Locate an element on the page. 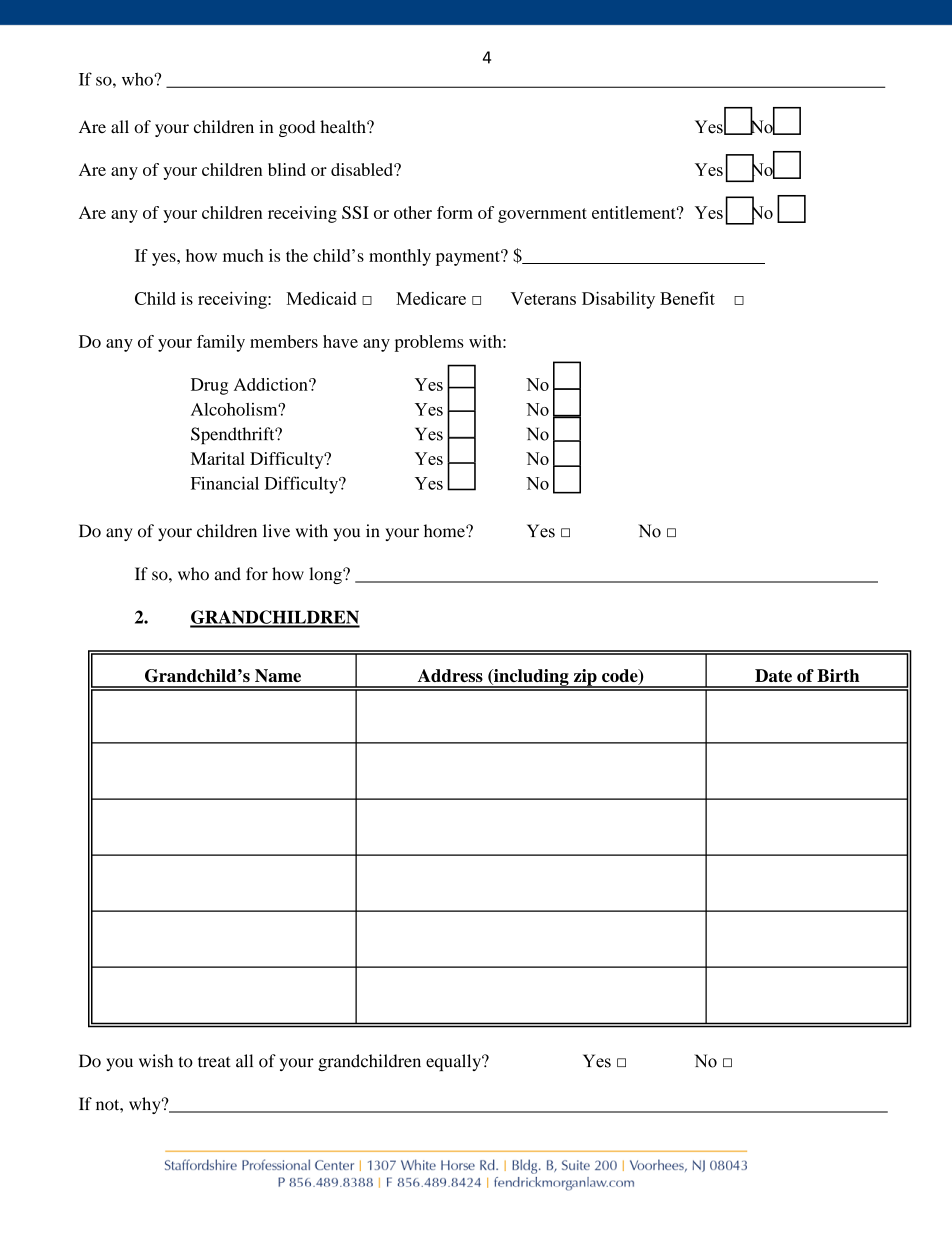  home is located at coordinates (445, 531).
